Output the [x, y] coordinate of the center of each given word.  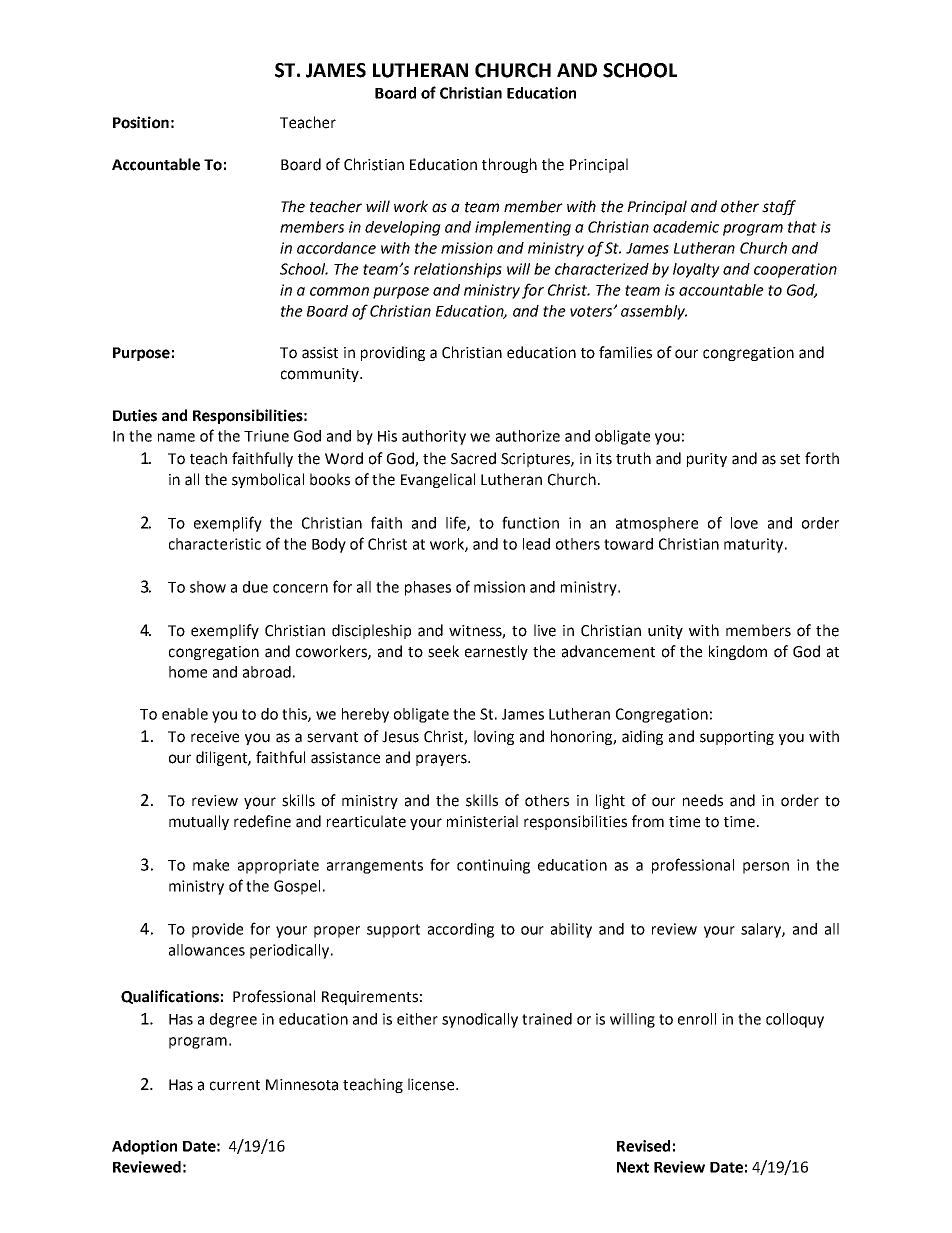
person [766, 868]
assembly [654, 312]
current [235, 1085]
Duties [135, 415]
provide [217, 930]
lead [536, 544]
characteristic [215, 544]
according [461, 930]
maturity [753, 545]
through [509, 165]
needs [703, 800]
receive [215, 737]
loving [494, 737]
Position [141, 122]
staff [779, 207]
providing [393, 353]
